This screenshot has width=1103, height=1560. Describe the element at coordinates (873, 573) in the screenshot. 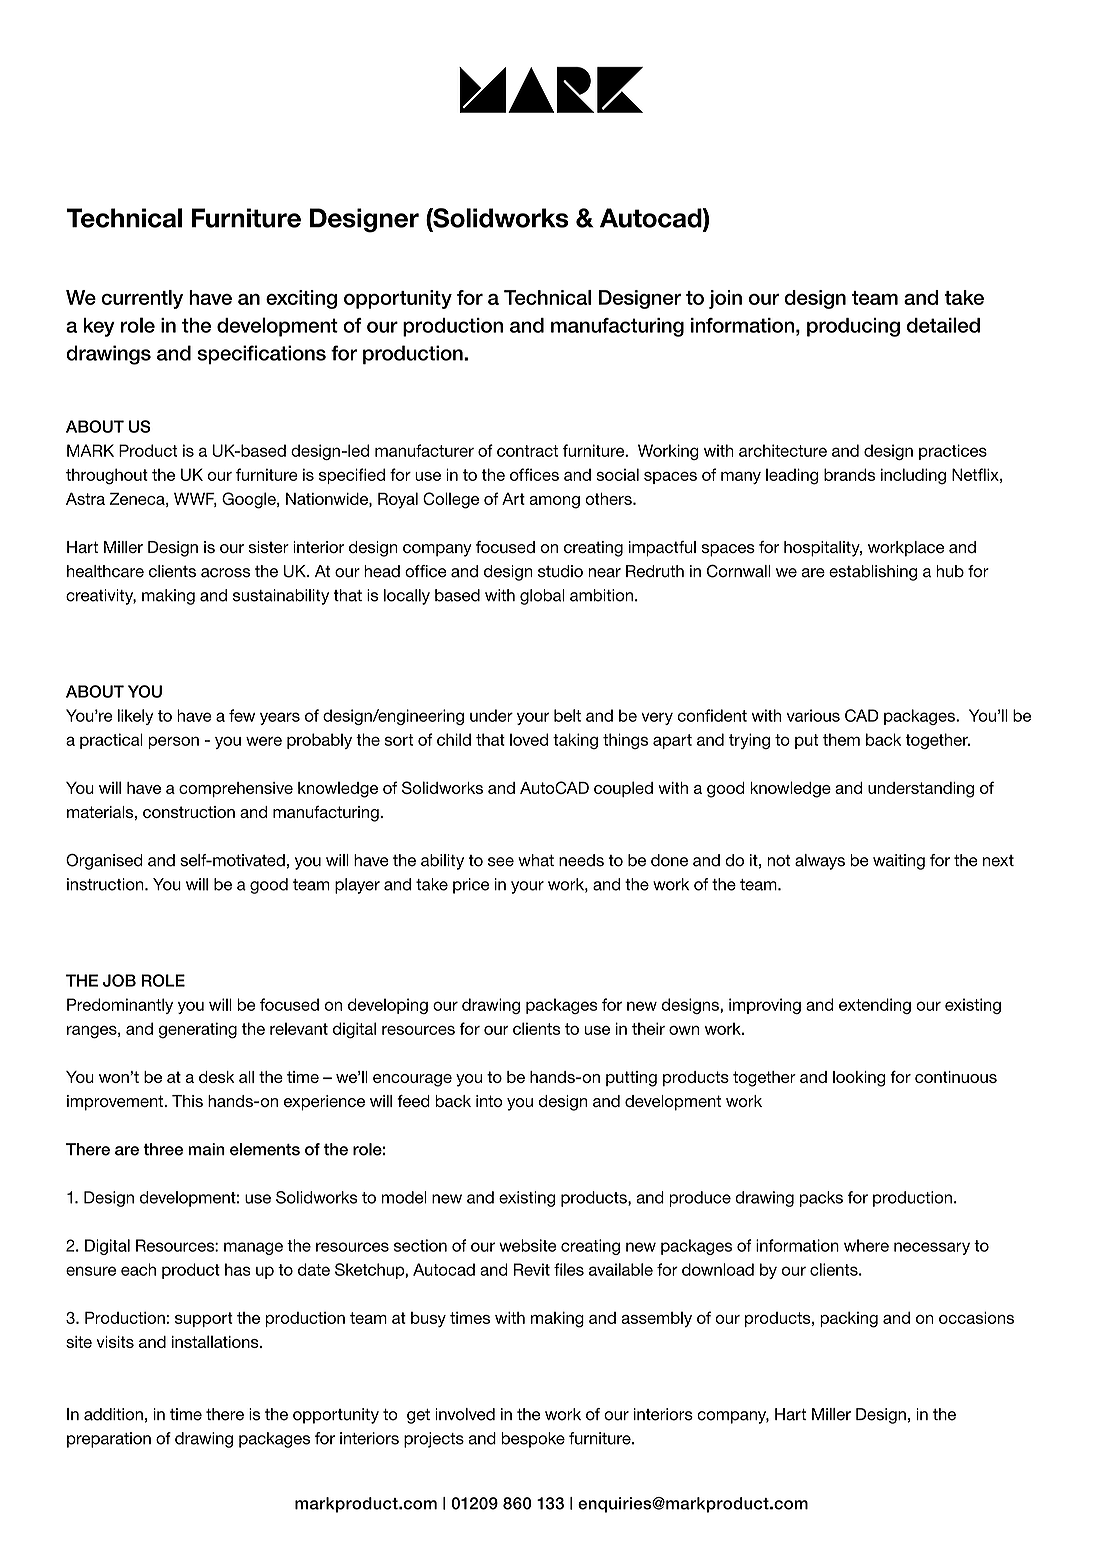

I see `establishing` at that location.
